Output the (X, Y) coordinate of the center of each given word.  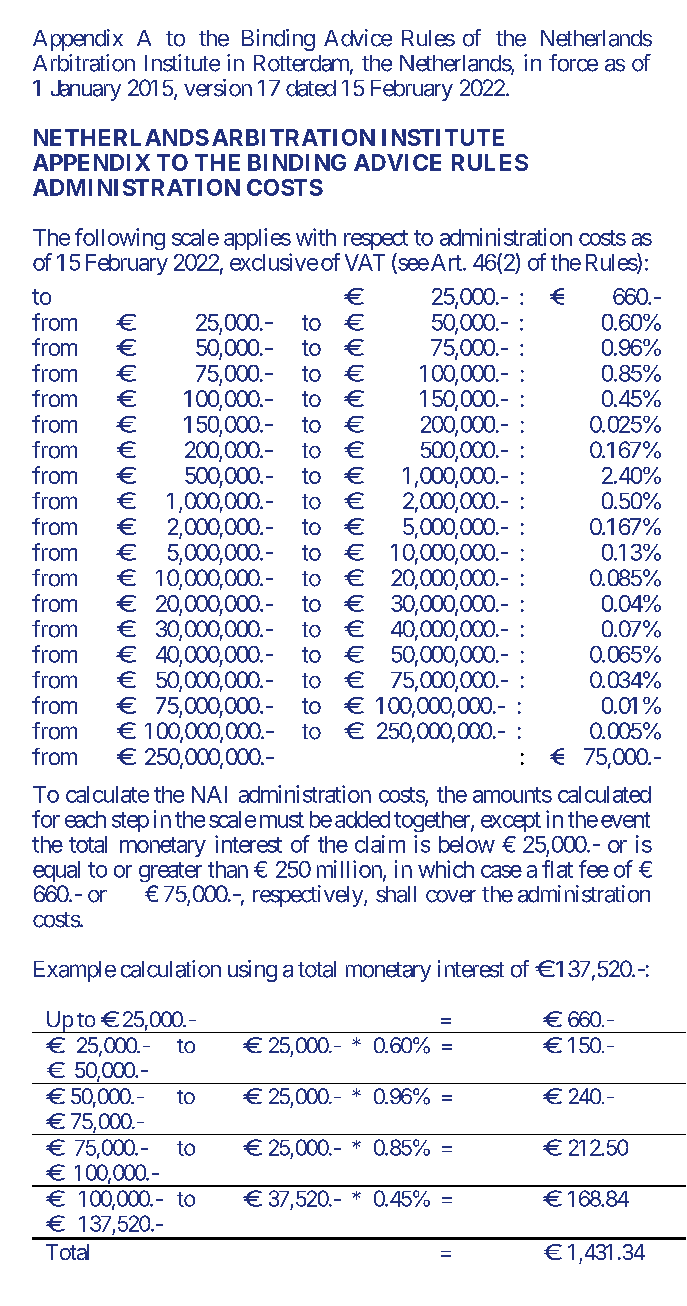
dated (311, 88)
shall (396, 894)
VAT (365, 262)
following (120, 239)
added (362, 819)
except (511, 822)
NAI (209, 794)
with (316, 237)
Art (446, 262)
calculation (171, 969)
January (86, 90)
